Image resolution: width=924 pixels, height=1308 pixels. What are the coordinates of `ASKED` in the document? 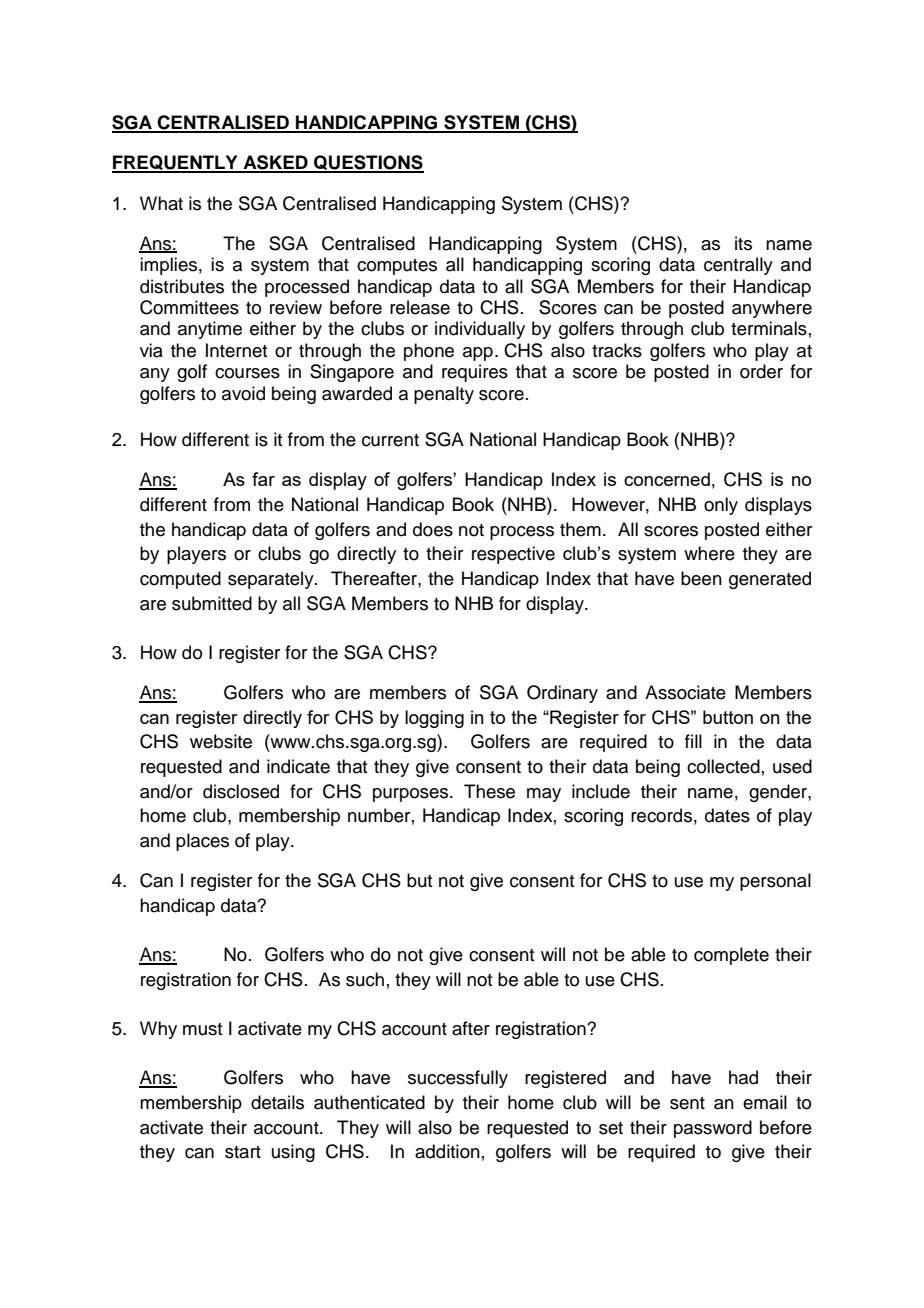 It's located at (275, 163).
